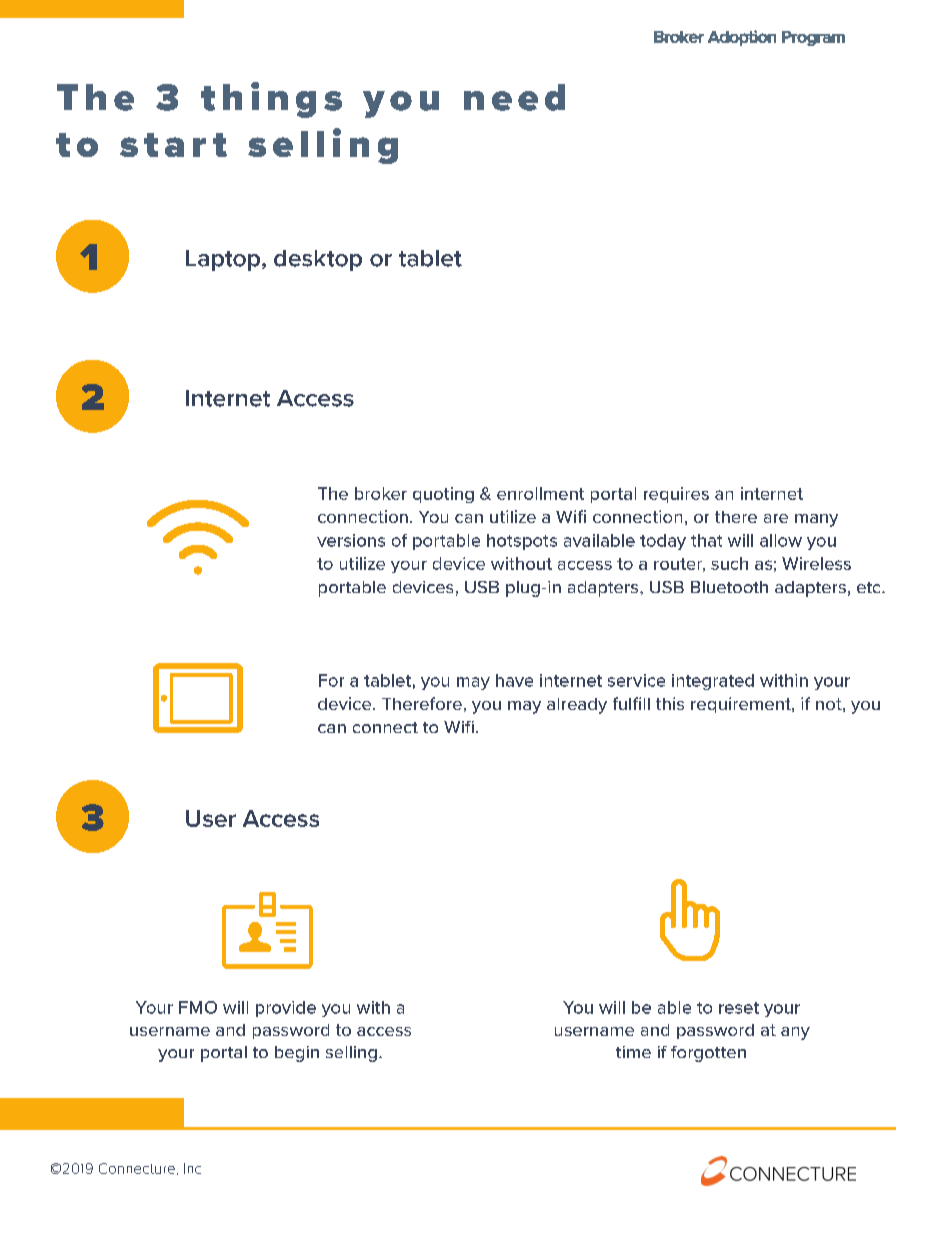  Describe the element at coordinates (286, 1009) in the screenshot. I see `provide` at that location.
